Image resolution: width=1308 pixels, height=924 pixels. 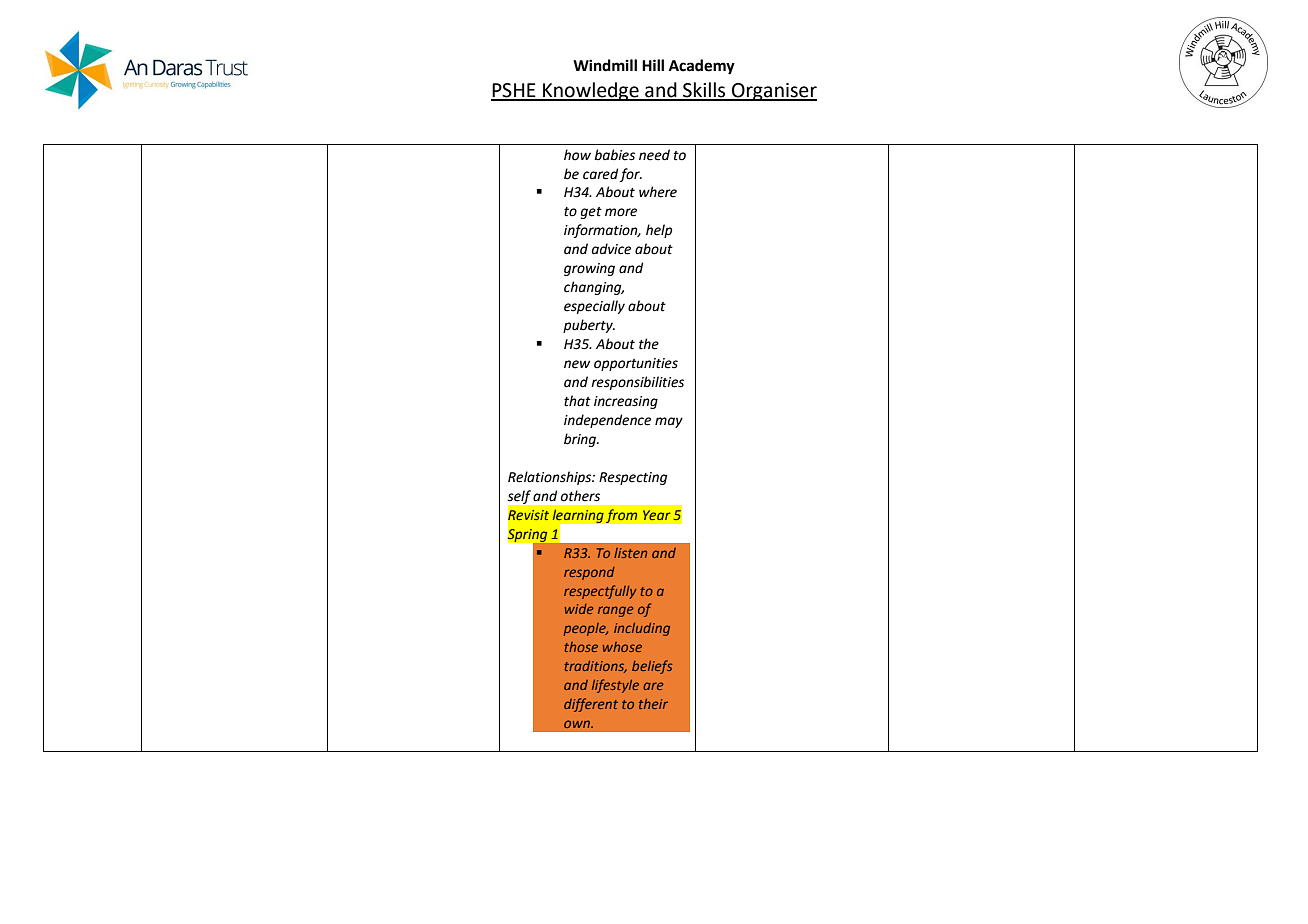 What do you see at coordinates (621, 516) in the document?
I see `from` at bounding box center [621, 516].
